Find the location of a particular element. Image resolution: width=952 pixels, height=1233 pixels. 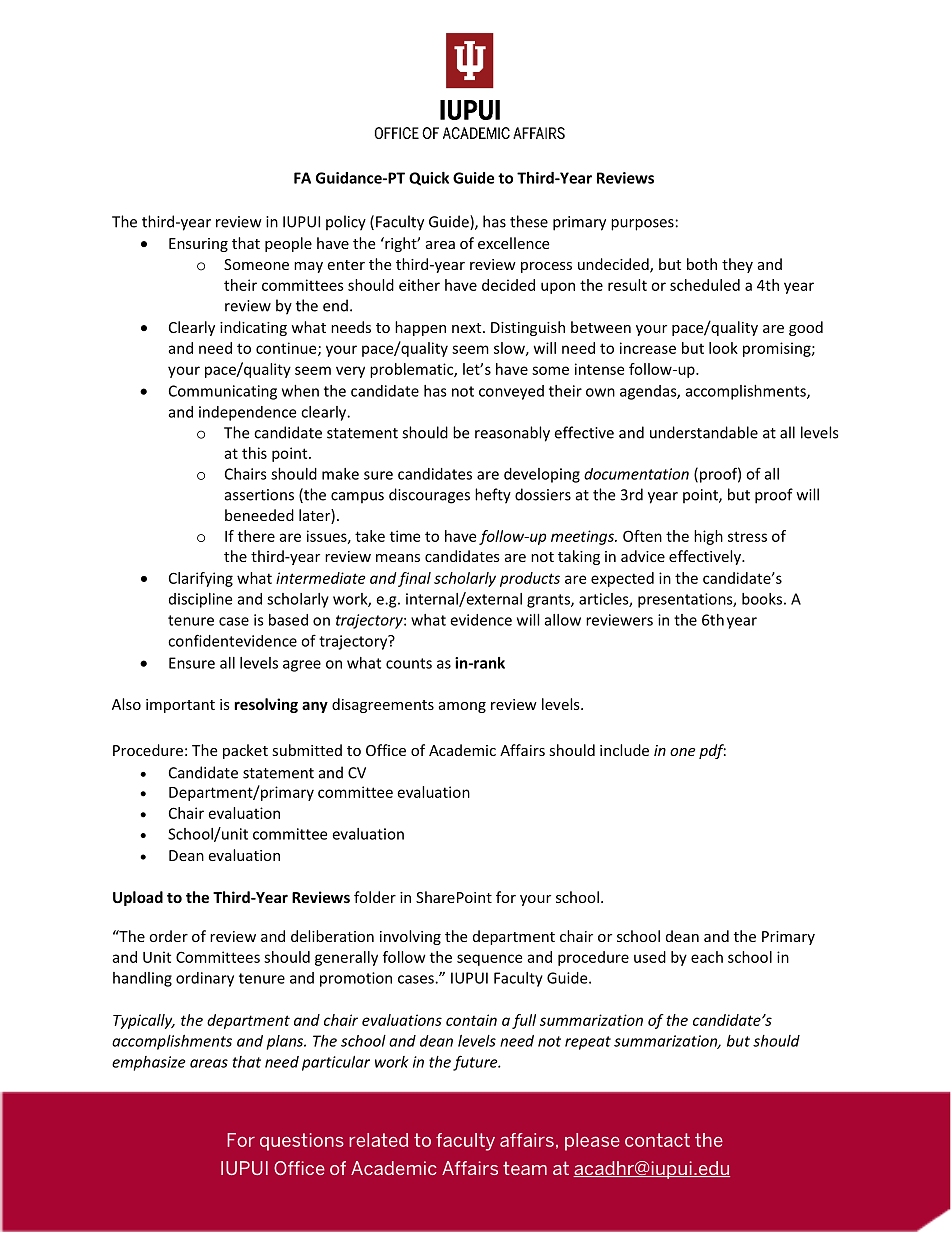

hefty is located at coordinates (493, 496).
